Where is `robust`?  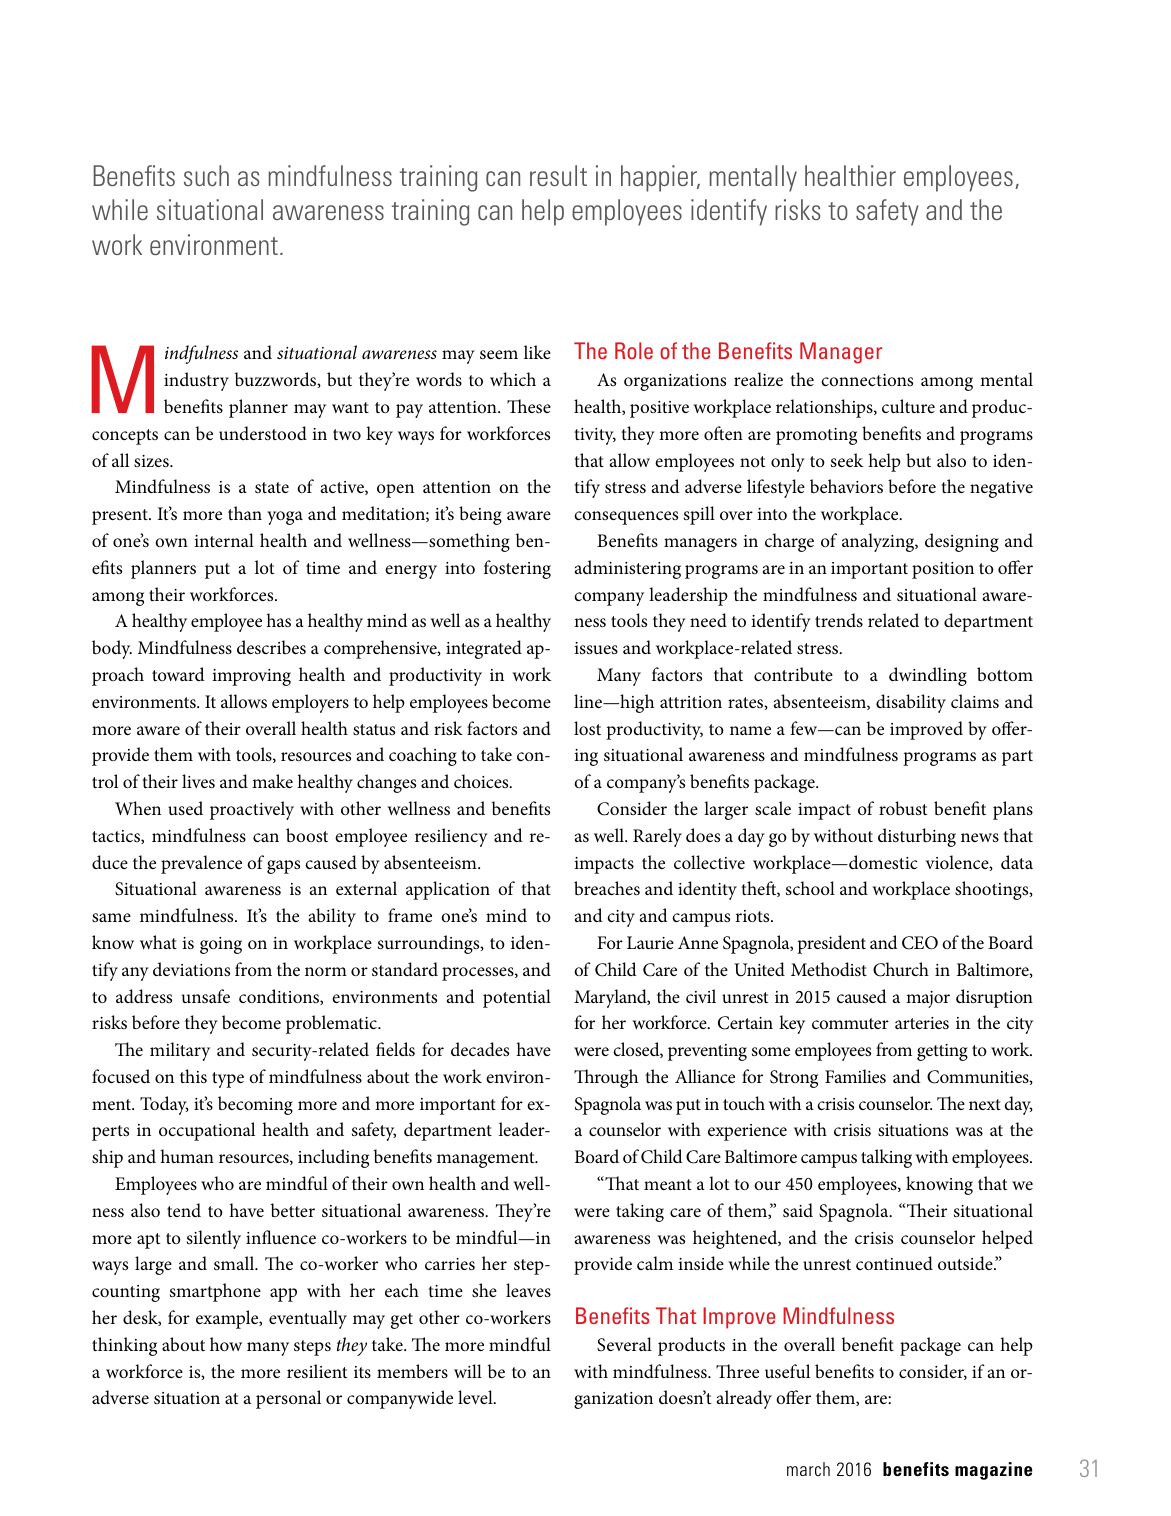
robust is located at coordinates (903, 808).
